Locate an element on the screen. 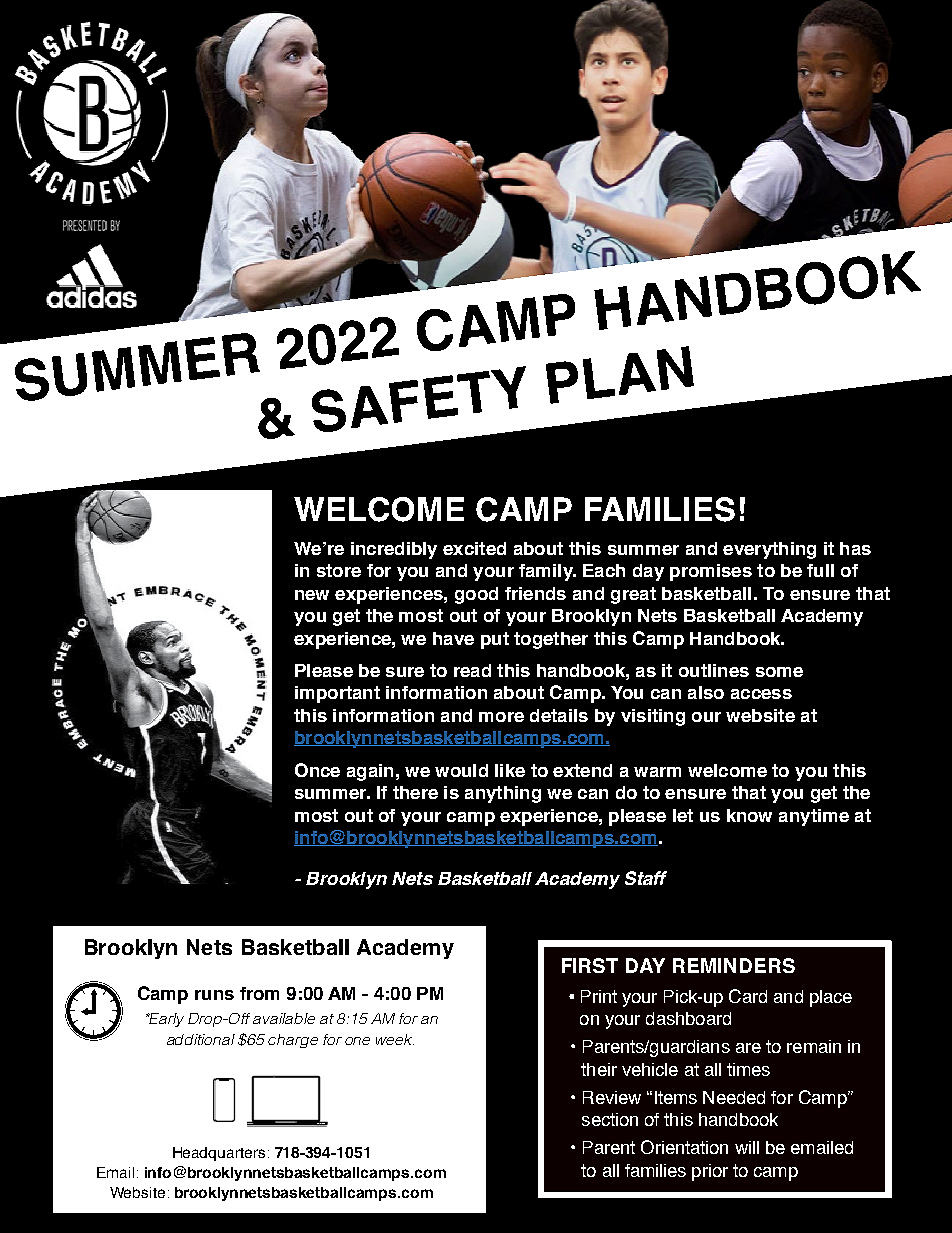  know is located at coordinates (749, 815).
